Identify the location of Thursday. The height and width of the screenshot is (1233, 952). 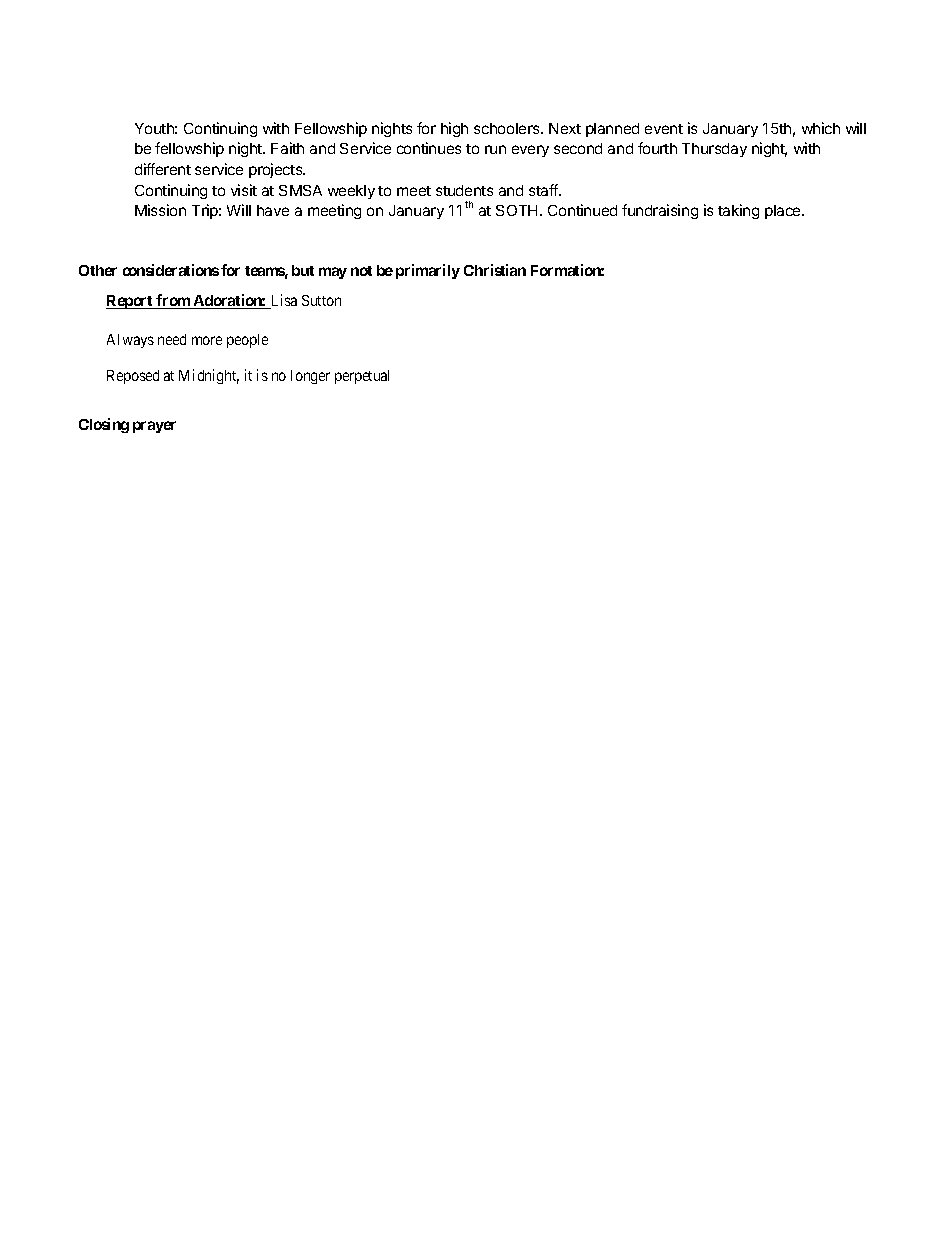
(714, 150).
